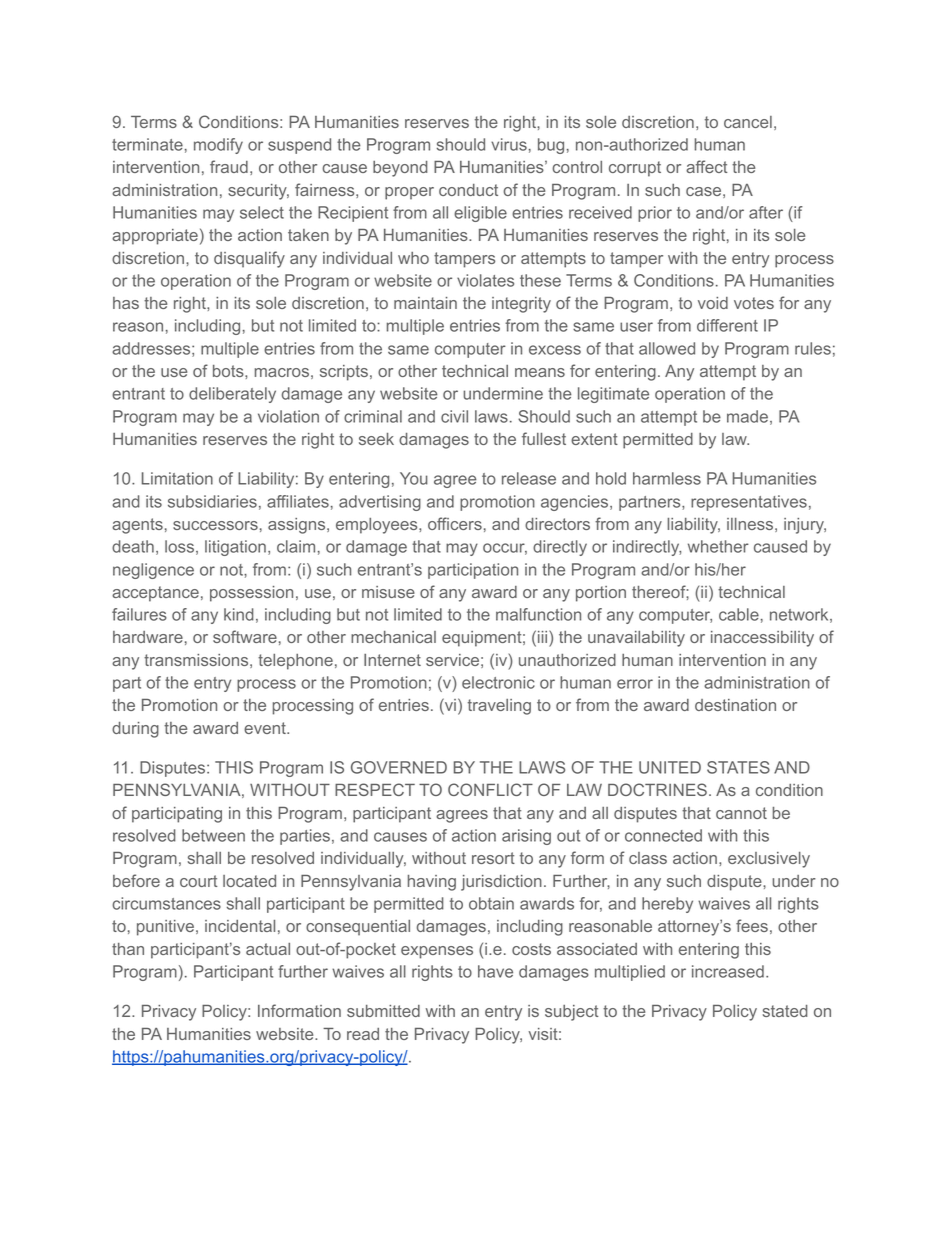 The height and width of the screenshot is (1233, 952). Describe the element at coordinates (266, 728) in the screenshot. I see `event` at that location.
